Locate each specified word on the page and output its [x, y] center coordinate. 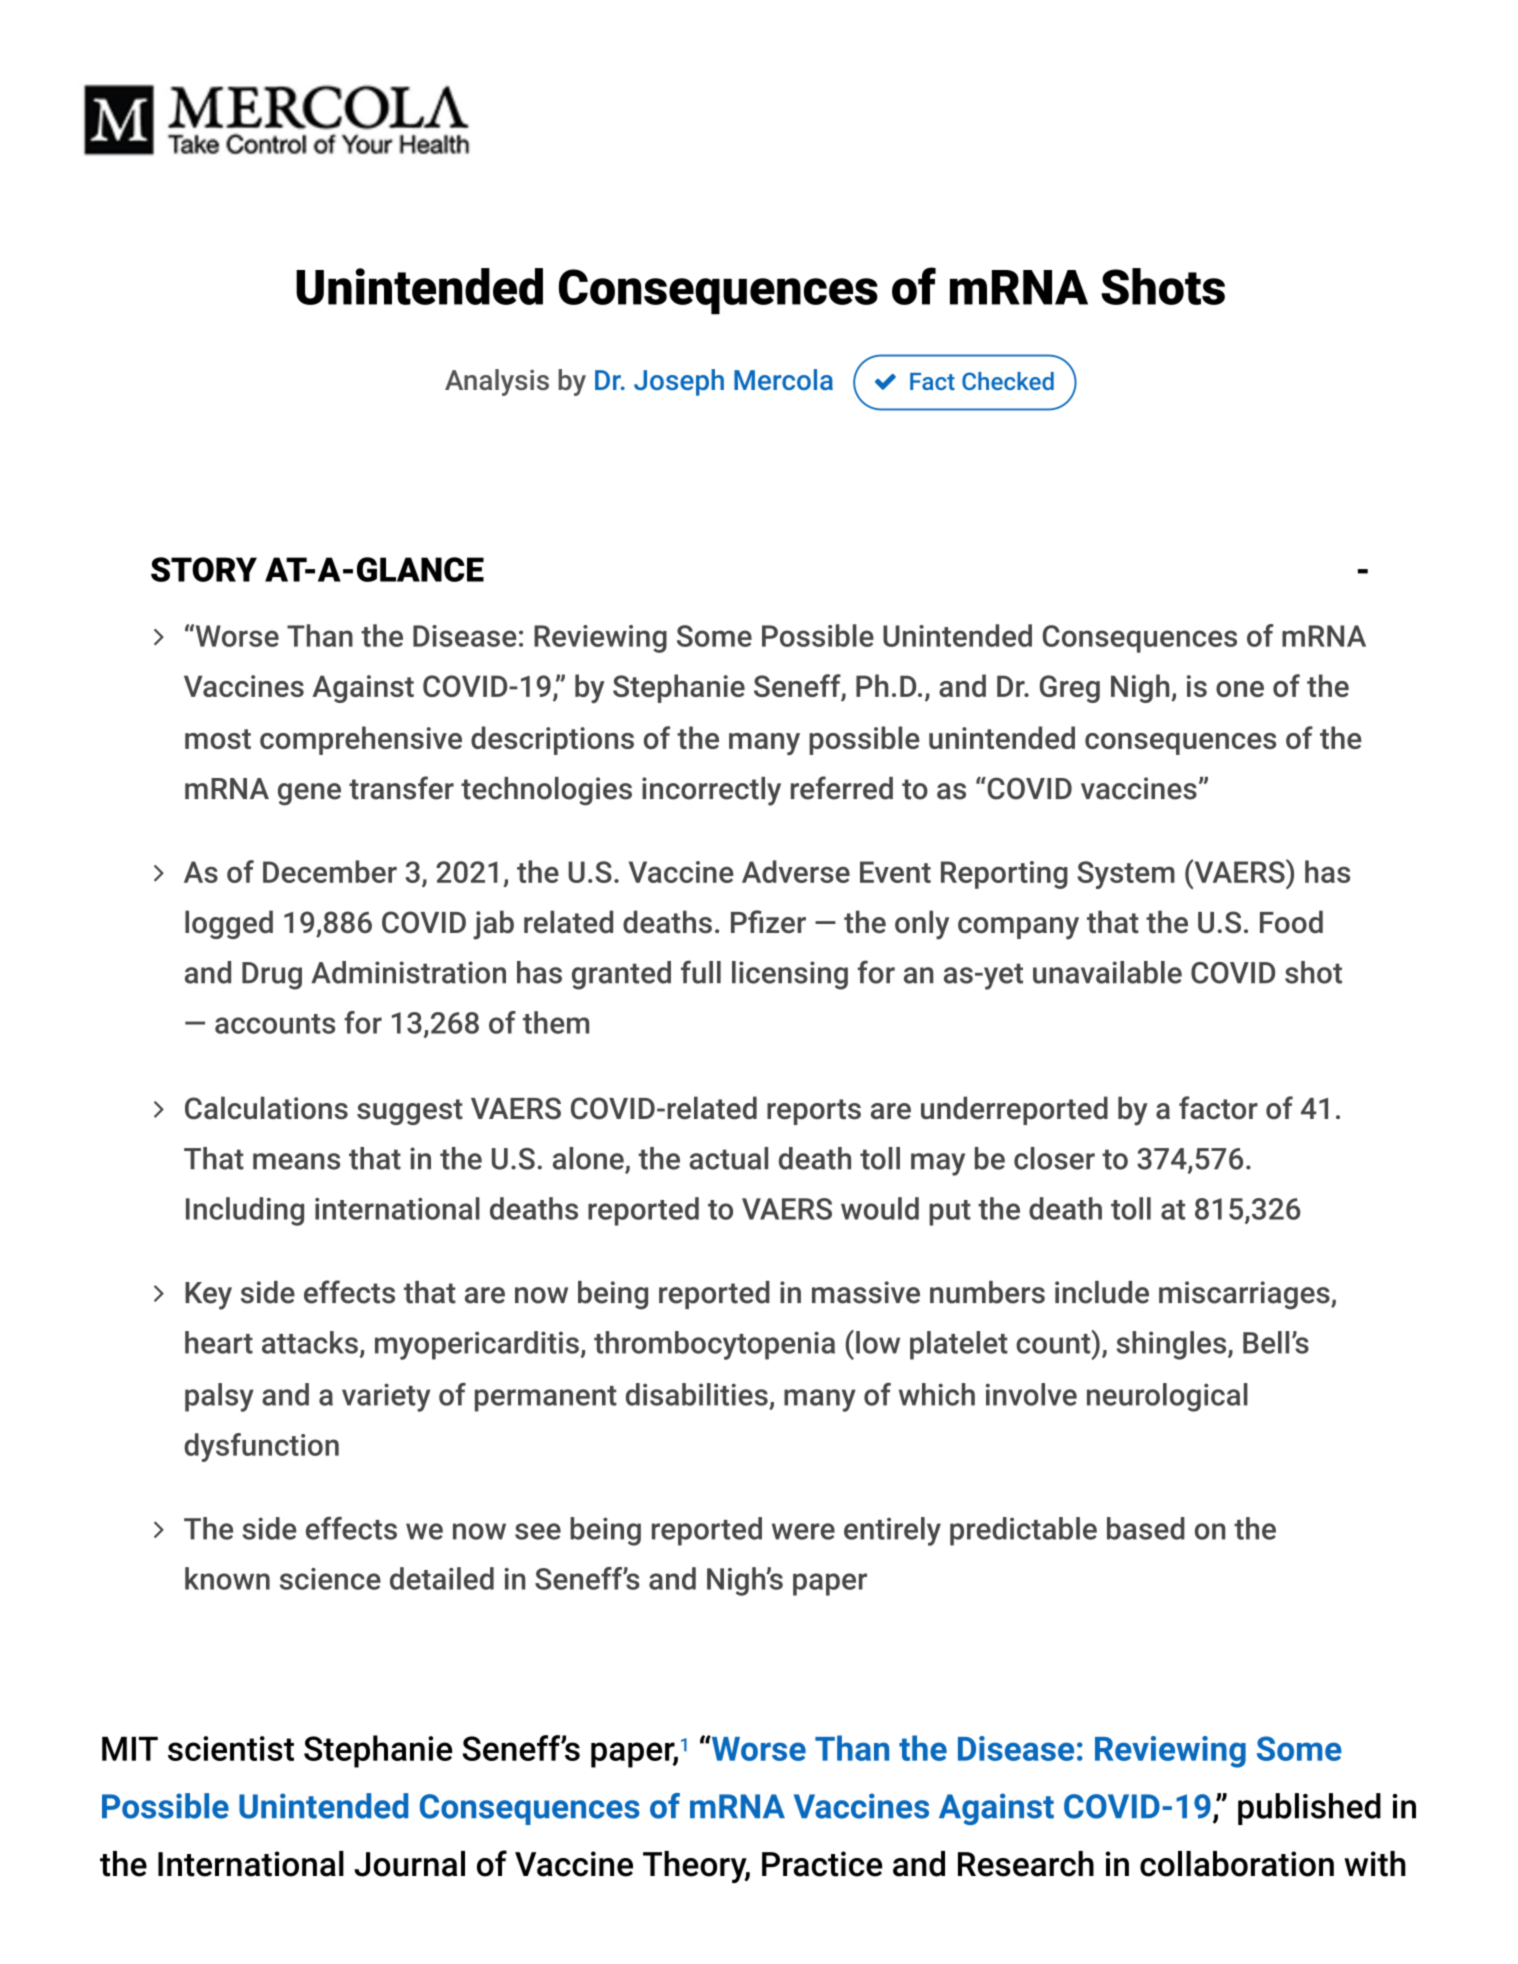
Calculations [266, 1108]
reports [814, 1112]
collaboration [1237, 1864]
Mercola [783, 379]
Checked [1008, 381]
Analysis [497, 382]
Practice [822, 1864]
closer [1054, 1158]
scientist [231, 1748]
